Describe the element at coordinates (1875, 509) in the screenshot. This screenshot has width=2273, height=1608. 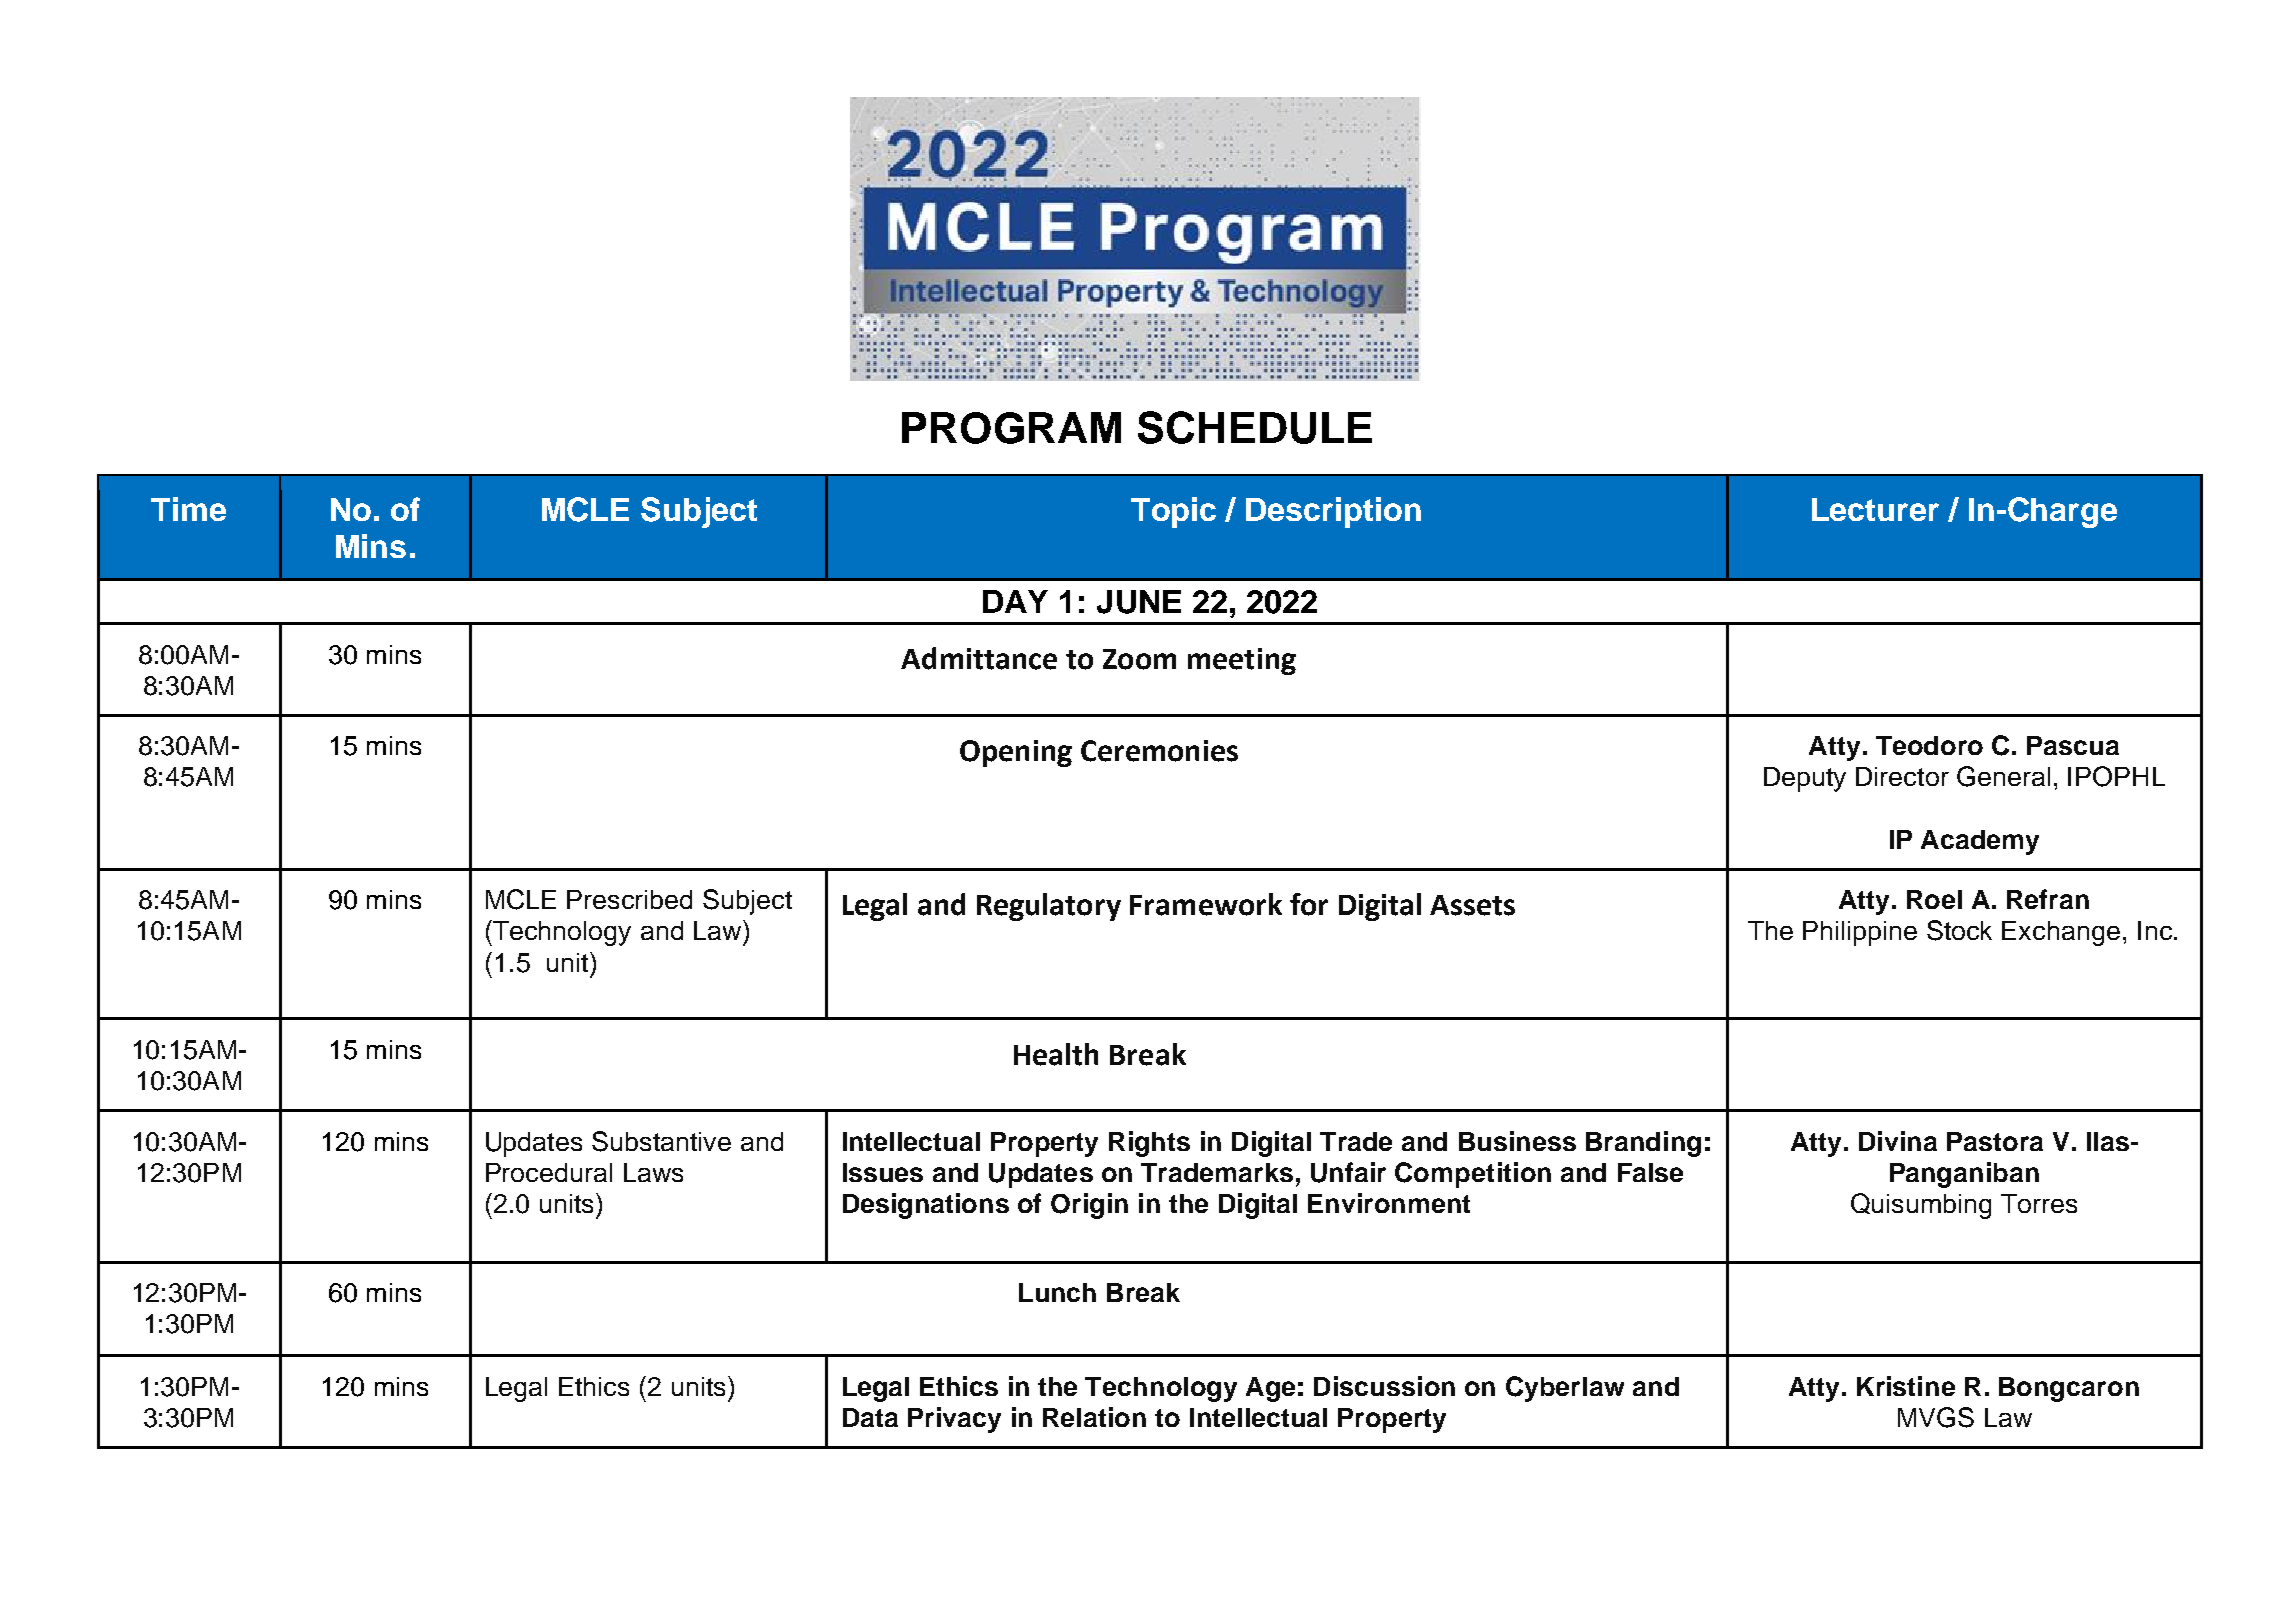
I see `Lecturer` at that location.
